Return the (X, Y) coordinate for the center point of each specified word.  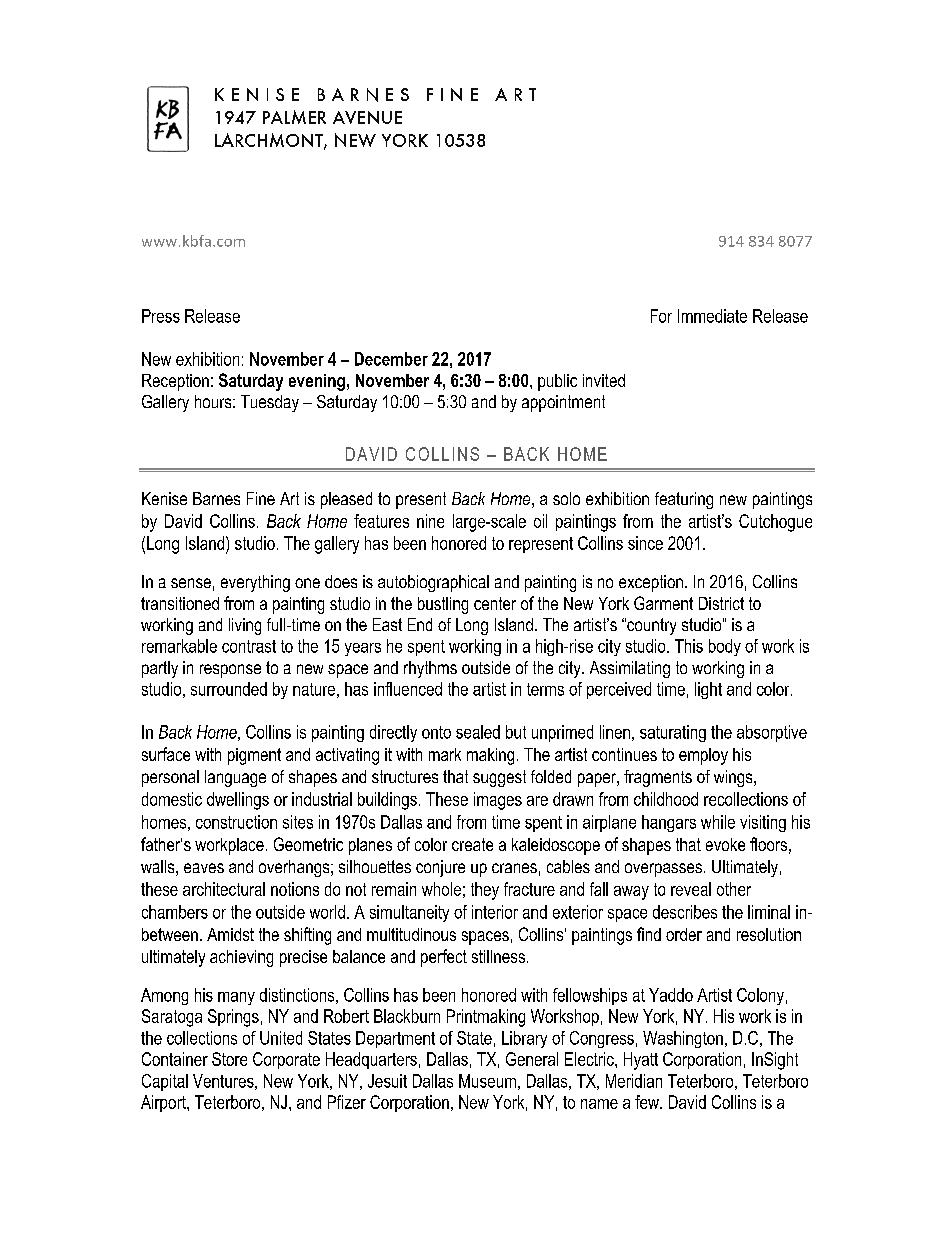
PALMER (294, 117)
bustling (443, 605)
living (245, 626)
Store (229, 1059)
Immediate (712, 316)
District (721, 603)
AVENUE (367, 117)
